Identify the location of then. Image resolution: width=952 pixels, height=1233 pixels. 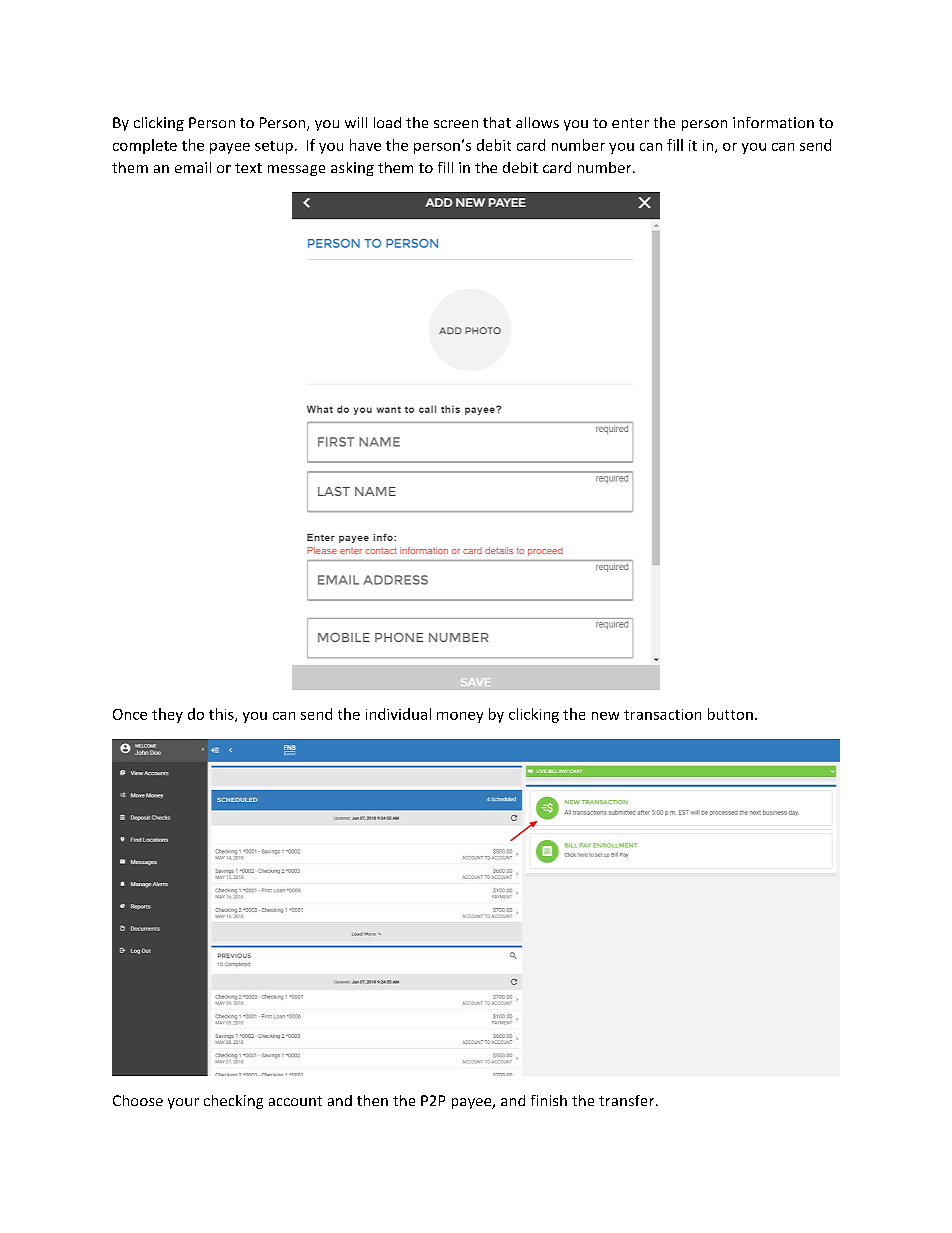
(372, 1100).
